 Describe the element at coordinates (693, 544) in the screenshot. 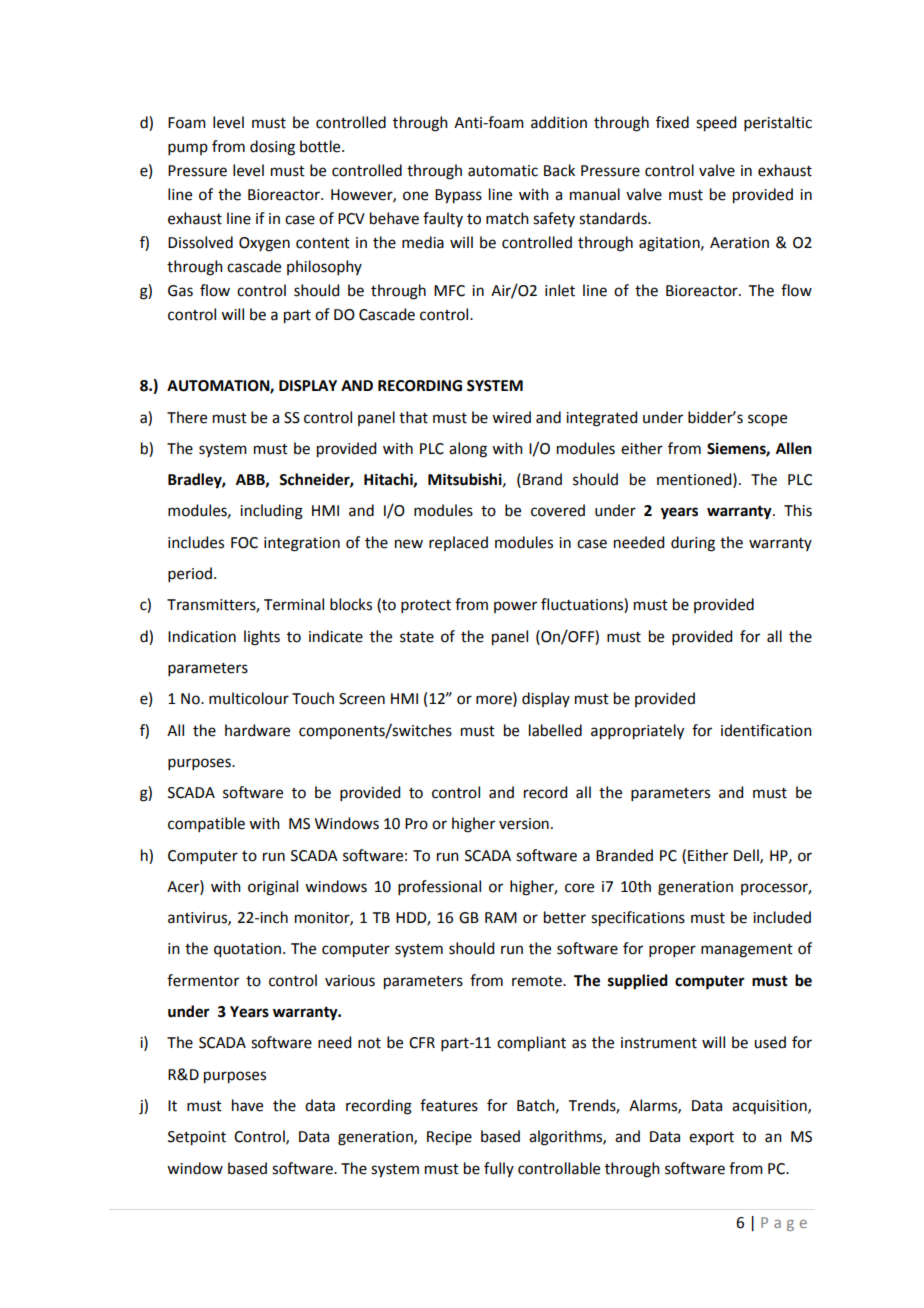

I see `during` at that location.
